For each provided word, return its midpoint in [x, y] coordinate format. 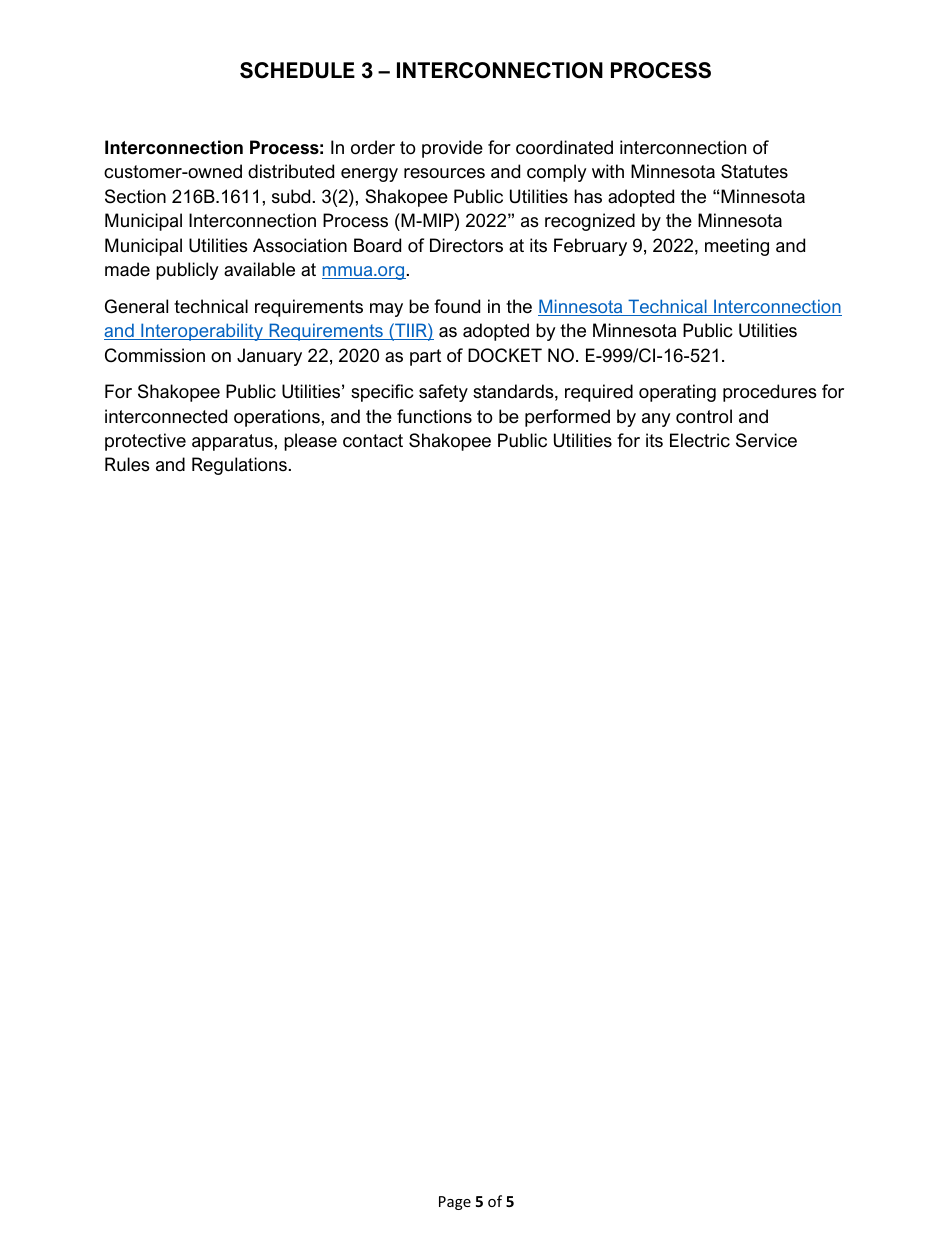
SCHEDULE [297, 70]
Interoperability [202, 332]
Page [455, 1203]
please [310, 442]
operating [677, 393]
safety [443, 393]
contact [373, 441]
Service [766, 440]
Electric [700, 440]
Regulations [239, 466]
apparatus [232, 442]
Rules [127, 464]
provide [452, 149]
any [656, 420]
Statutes [754, 171]
